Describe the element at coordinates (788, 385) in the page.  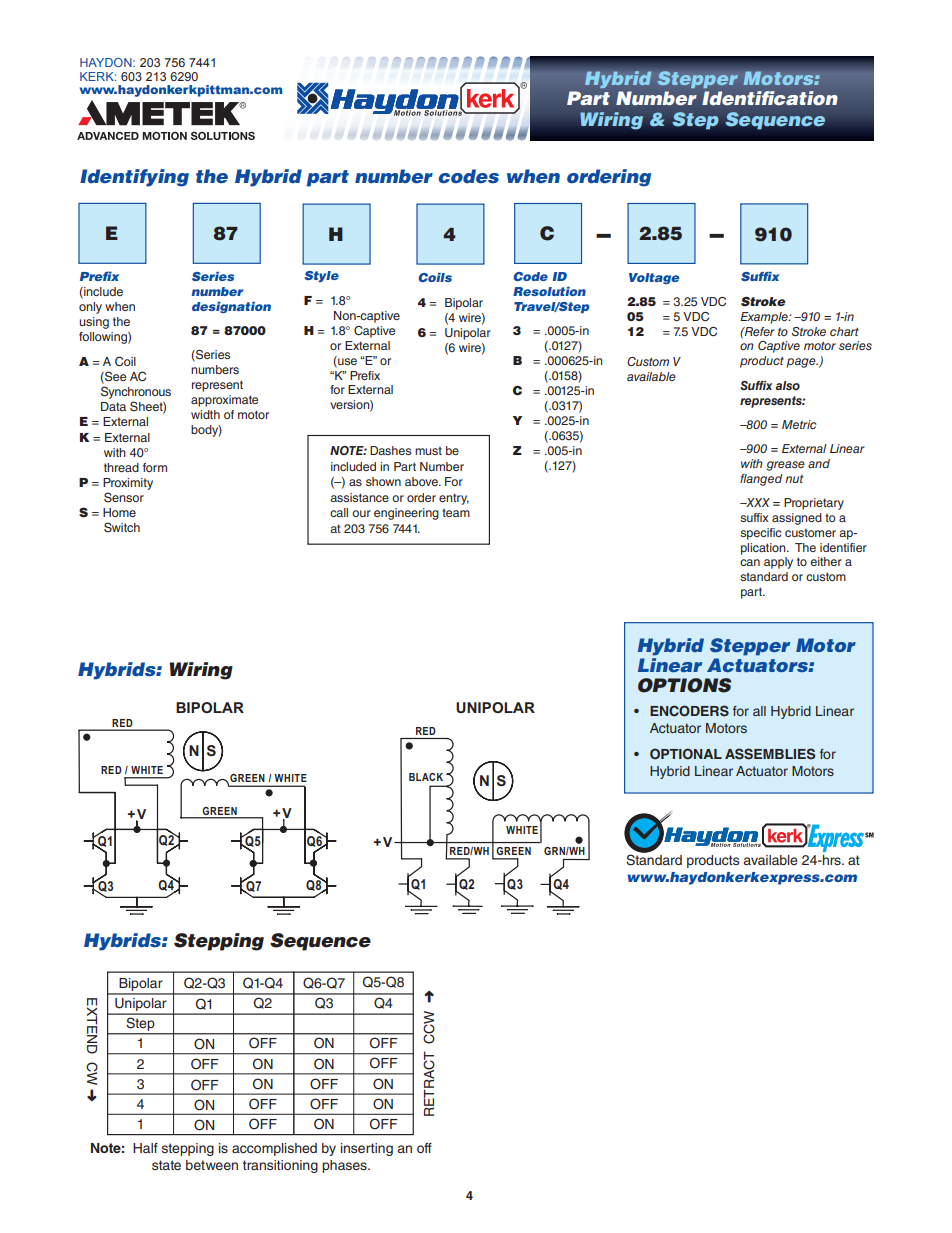
I see `also` at that location.
